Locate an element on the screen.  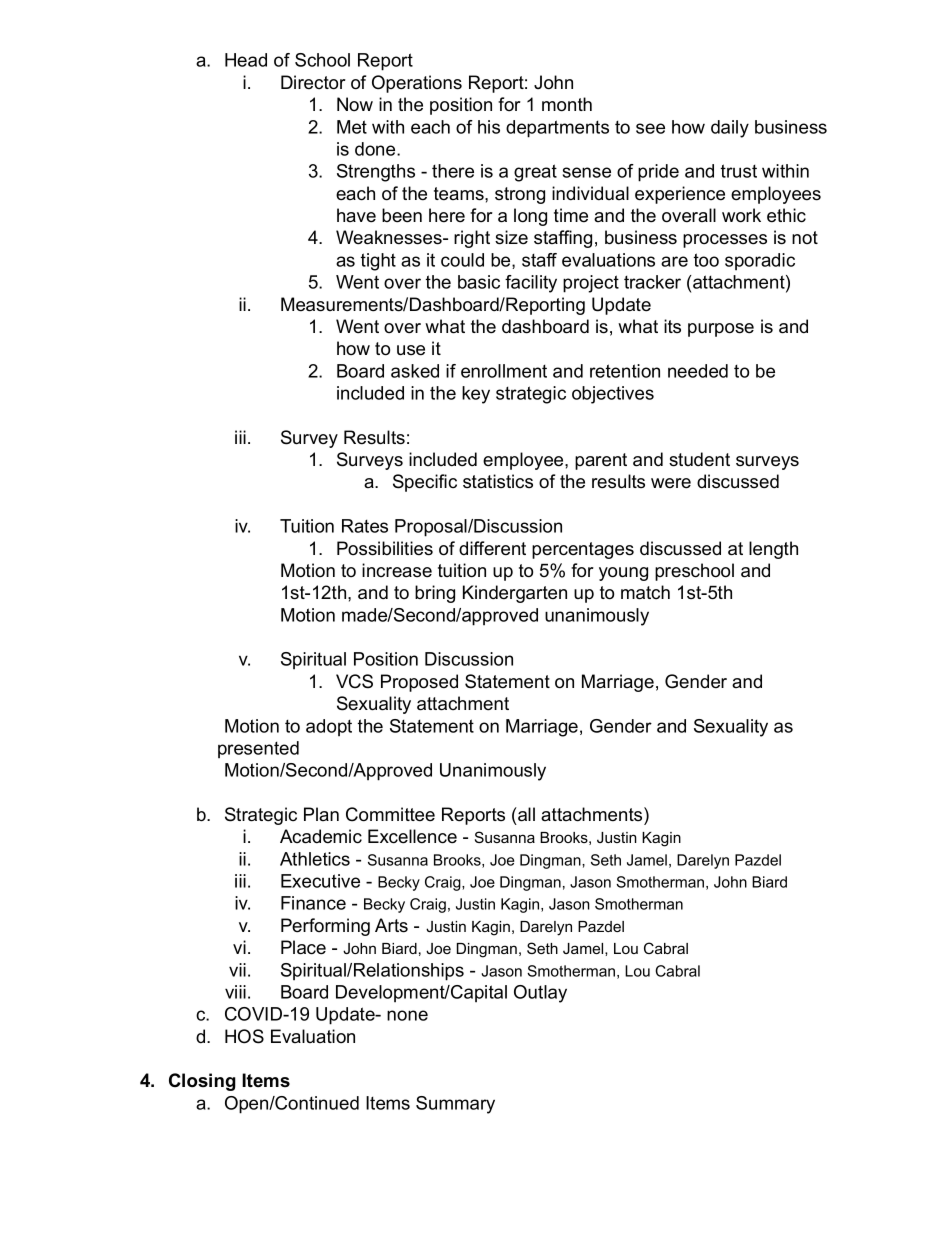
asked is located at coordinates (415, 371).
